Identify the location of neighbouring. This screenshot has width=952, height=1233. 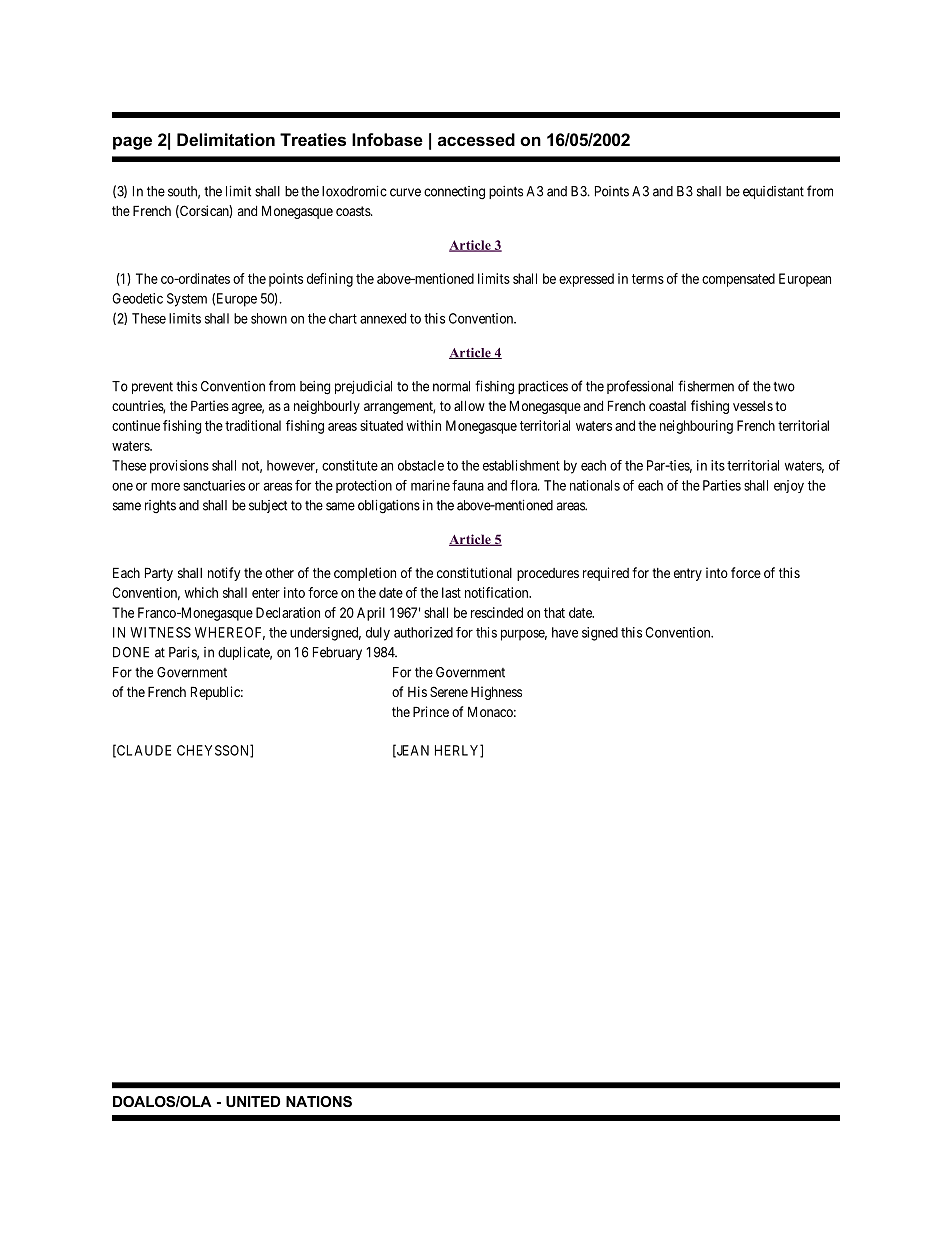
(696, 427).
